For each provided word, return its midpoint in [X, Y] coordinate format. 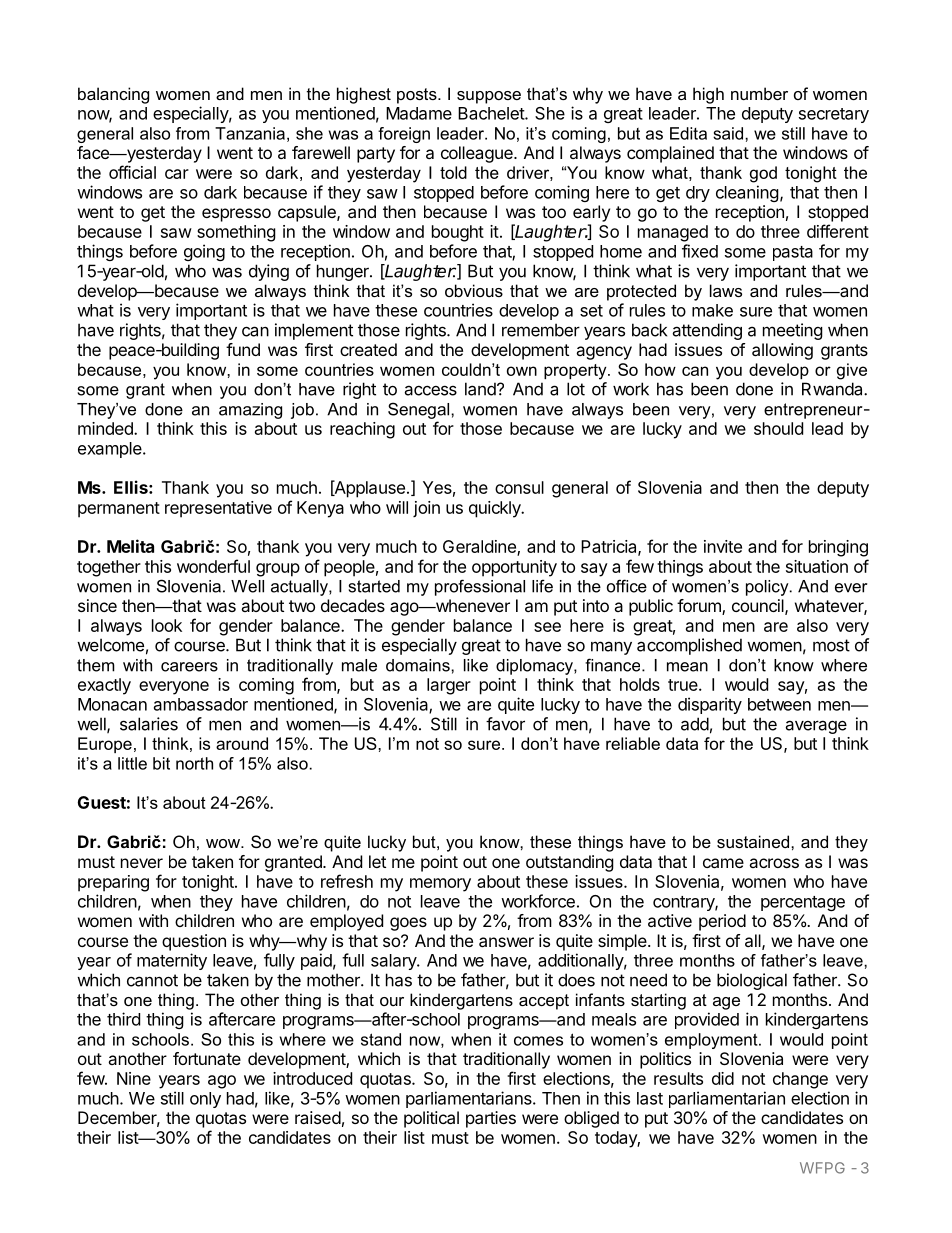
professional [480, 587]
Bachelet [492, 113]
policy [768, 588]
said [729, 133]
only [205, 1100]
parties [491, 1119]
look [167, 625]
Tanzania [250, 133]
